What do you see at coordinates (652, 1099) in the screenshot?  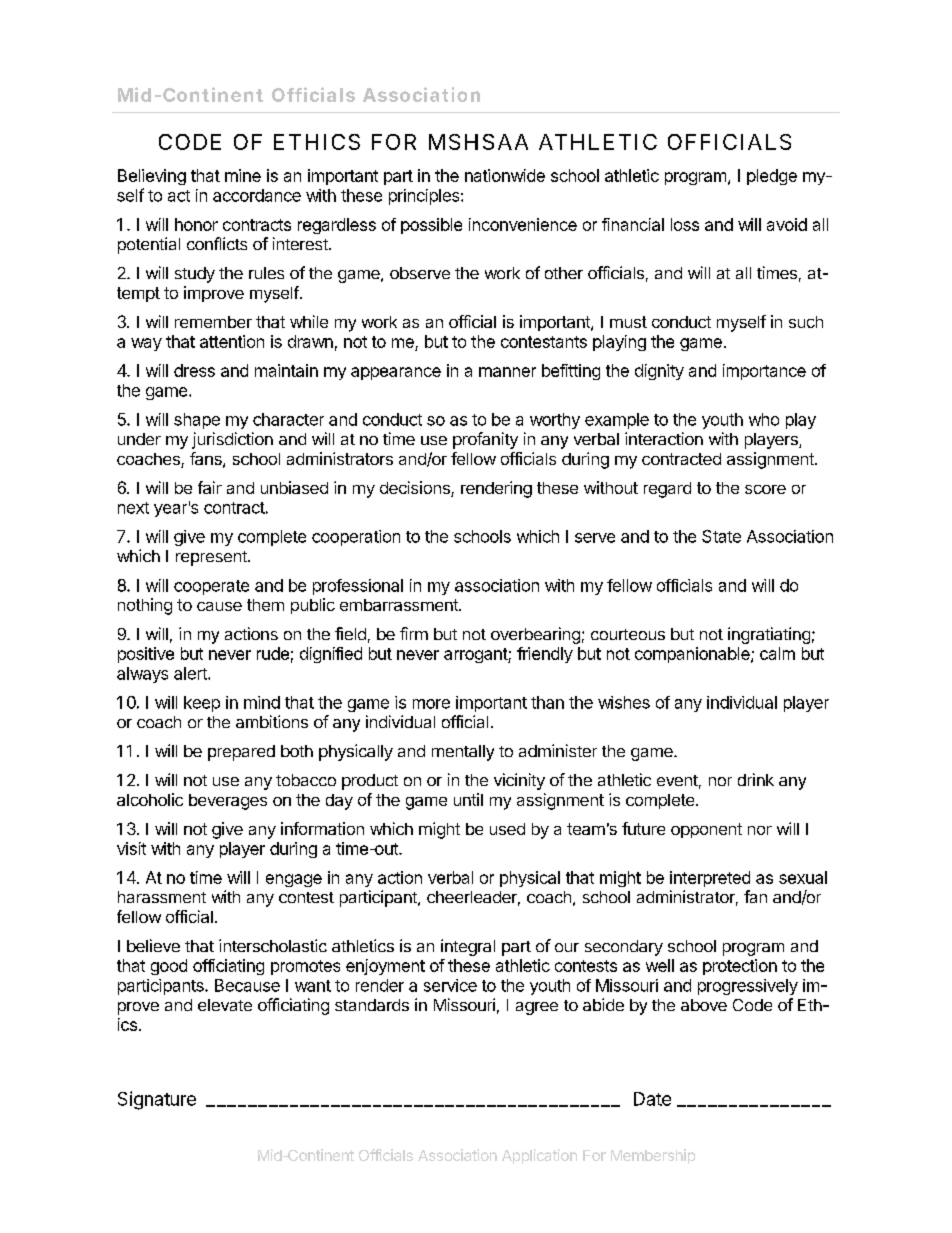 I see `Date` at bounding box center [652, 1099].
